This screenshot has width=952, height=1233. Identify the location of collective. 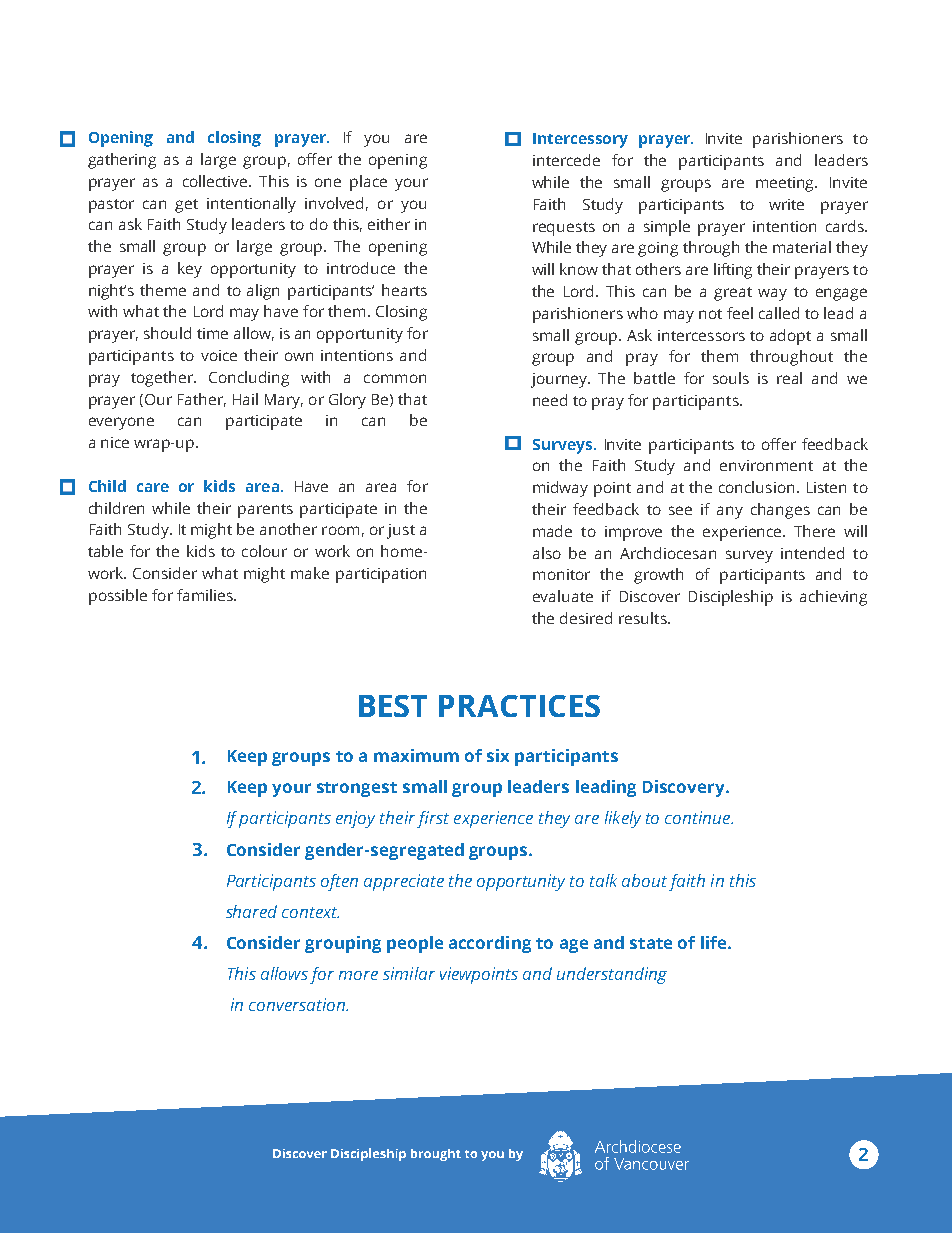
(216, 181).
